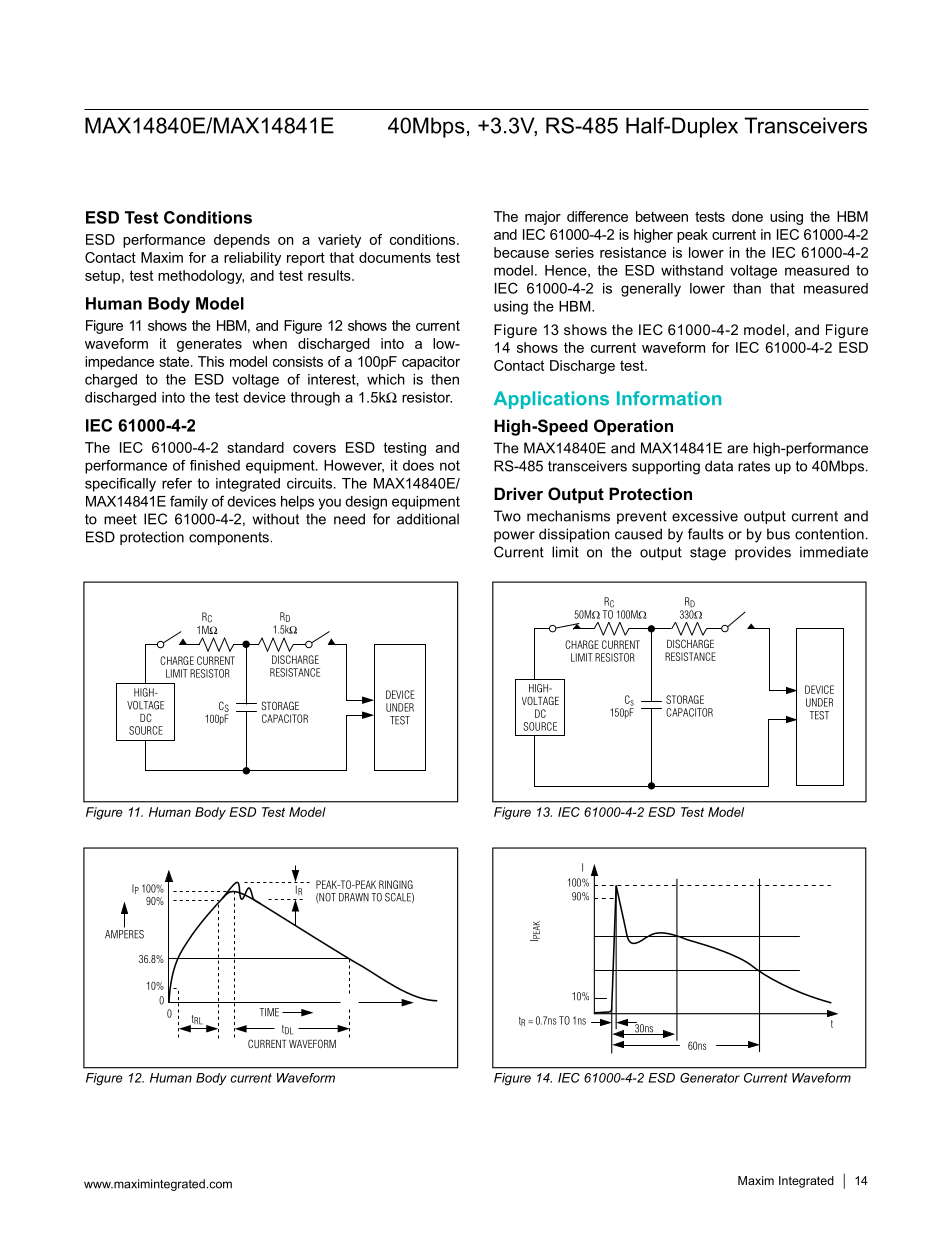 Image resolution: width=952 pixels, height=1233 pixels. What do you see at coordinates (507, 516) in the screenshot?
I see `Two` at bounding box center [507, 516].
